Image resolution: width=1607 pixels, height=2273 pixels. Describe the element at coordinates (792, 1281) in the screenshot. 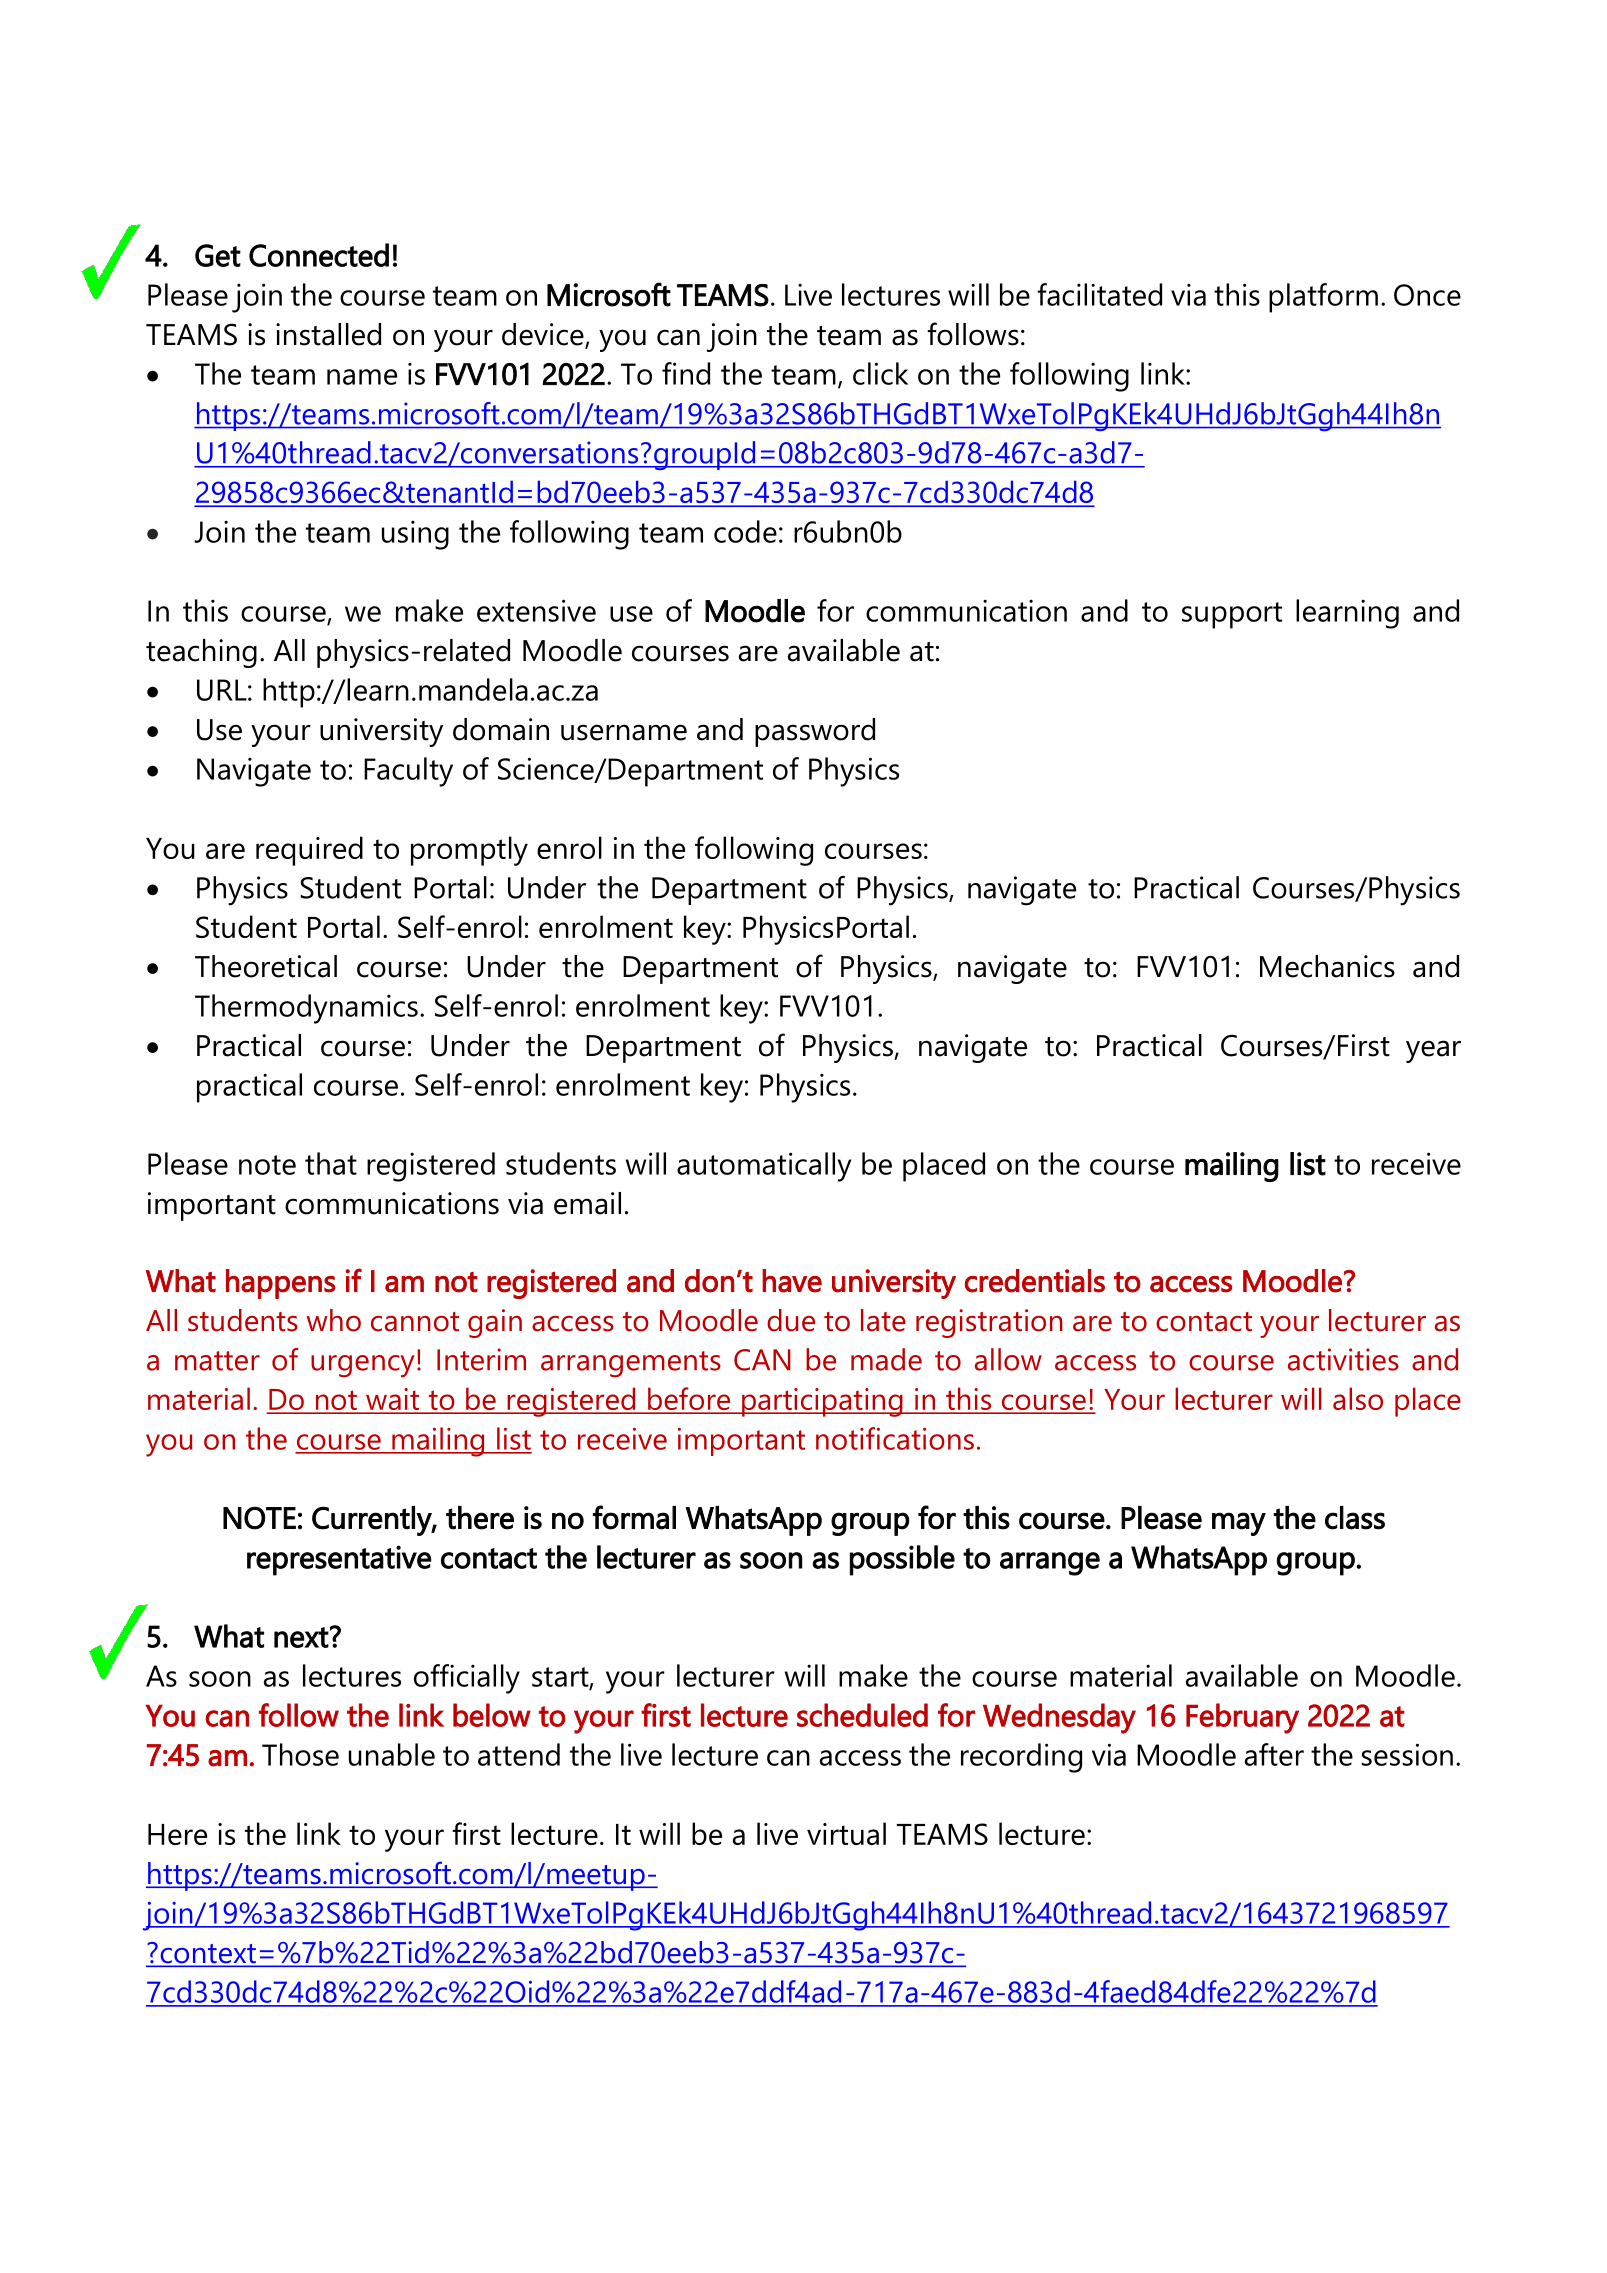

I see `have` at that location.
